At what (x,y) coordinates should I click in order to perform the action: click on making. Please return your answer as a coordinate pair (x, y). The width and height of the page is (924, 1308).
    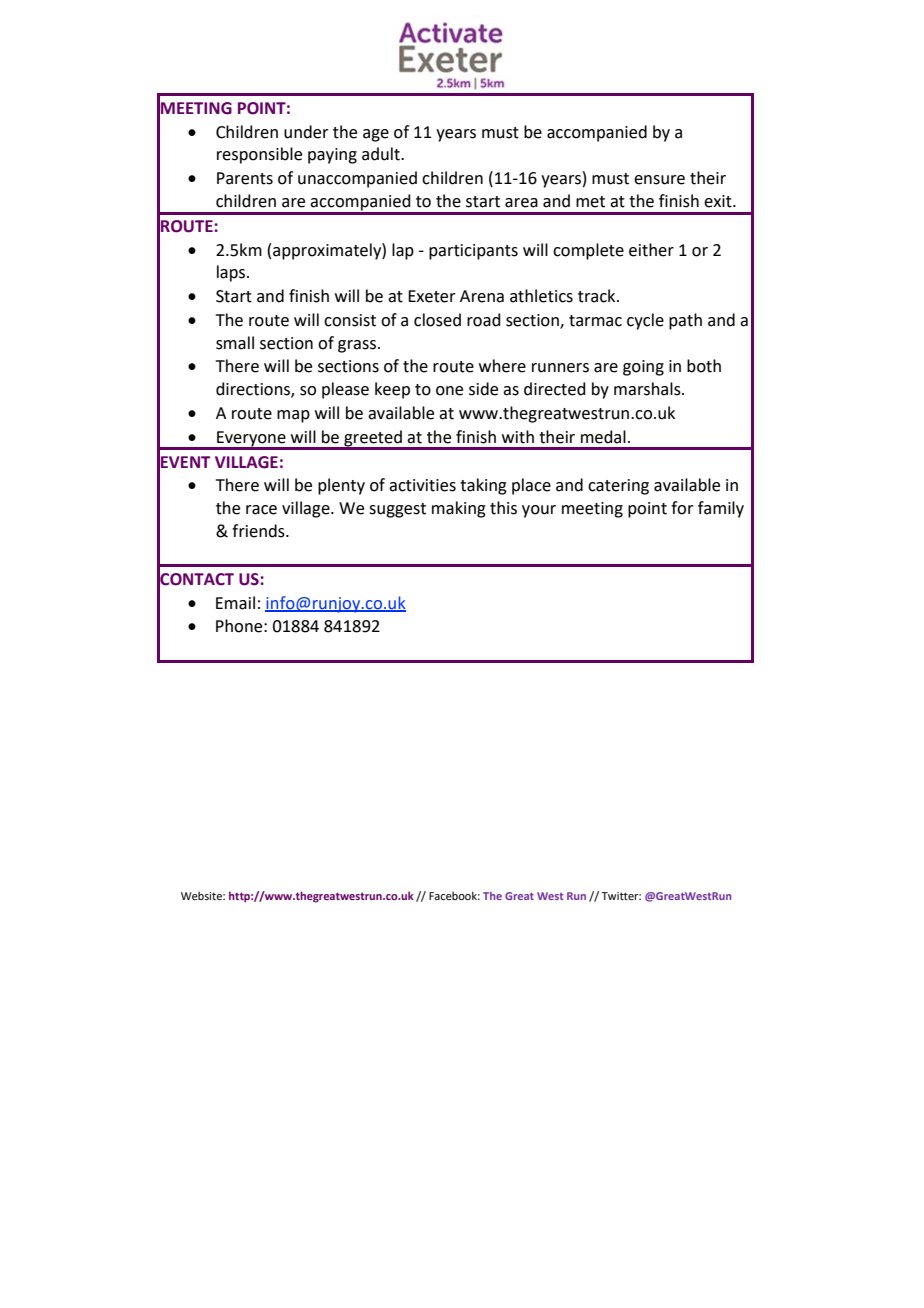
    Looking at the image, I should click on (459, 509).
